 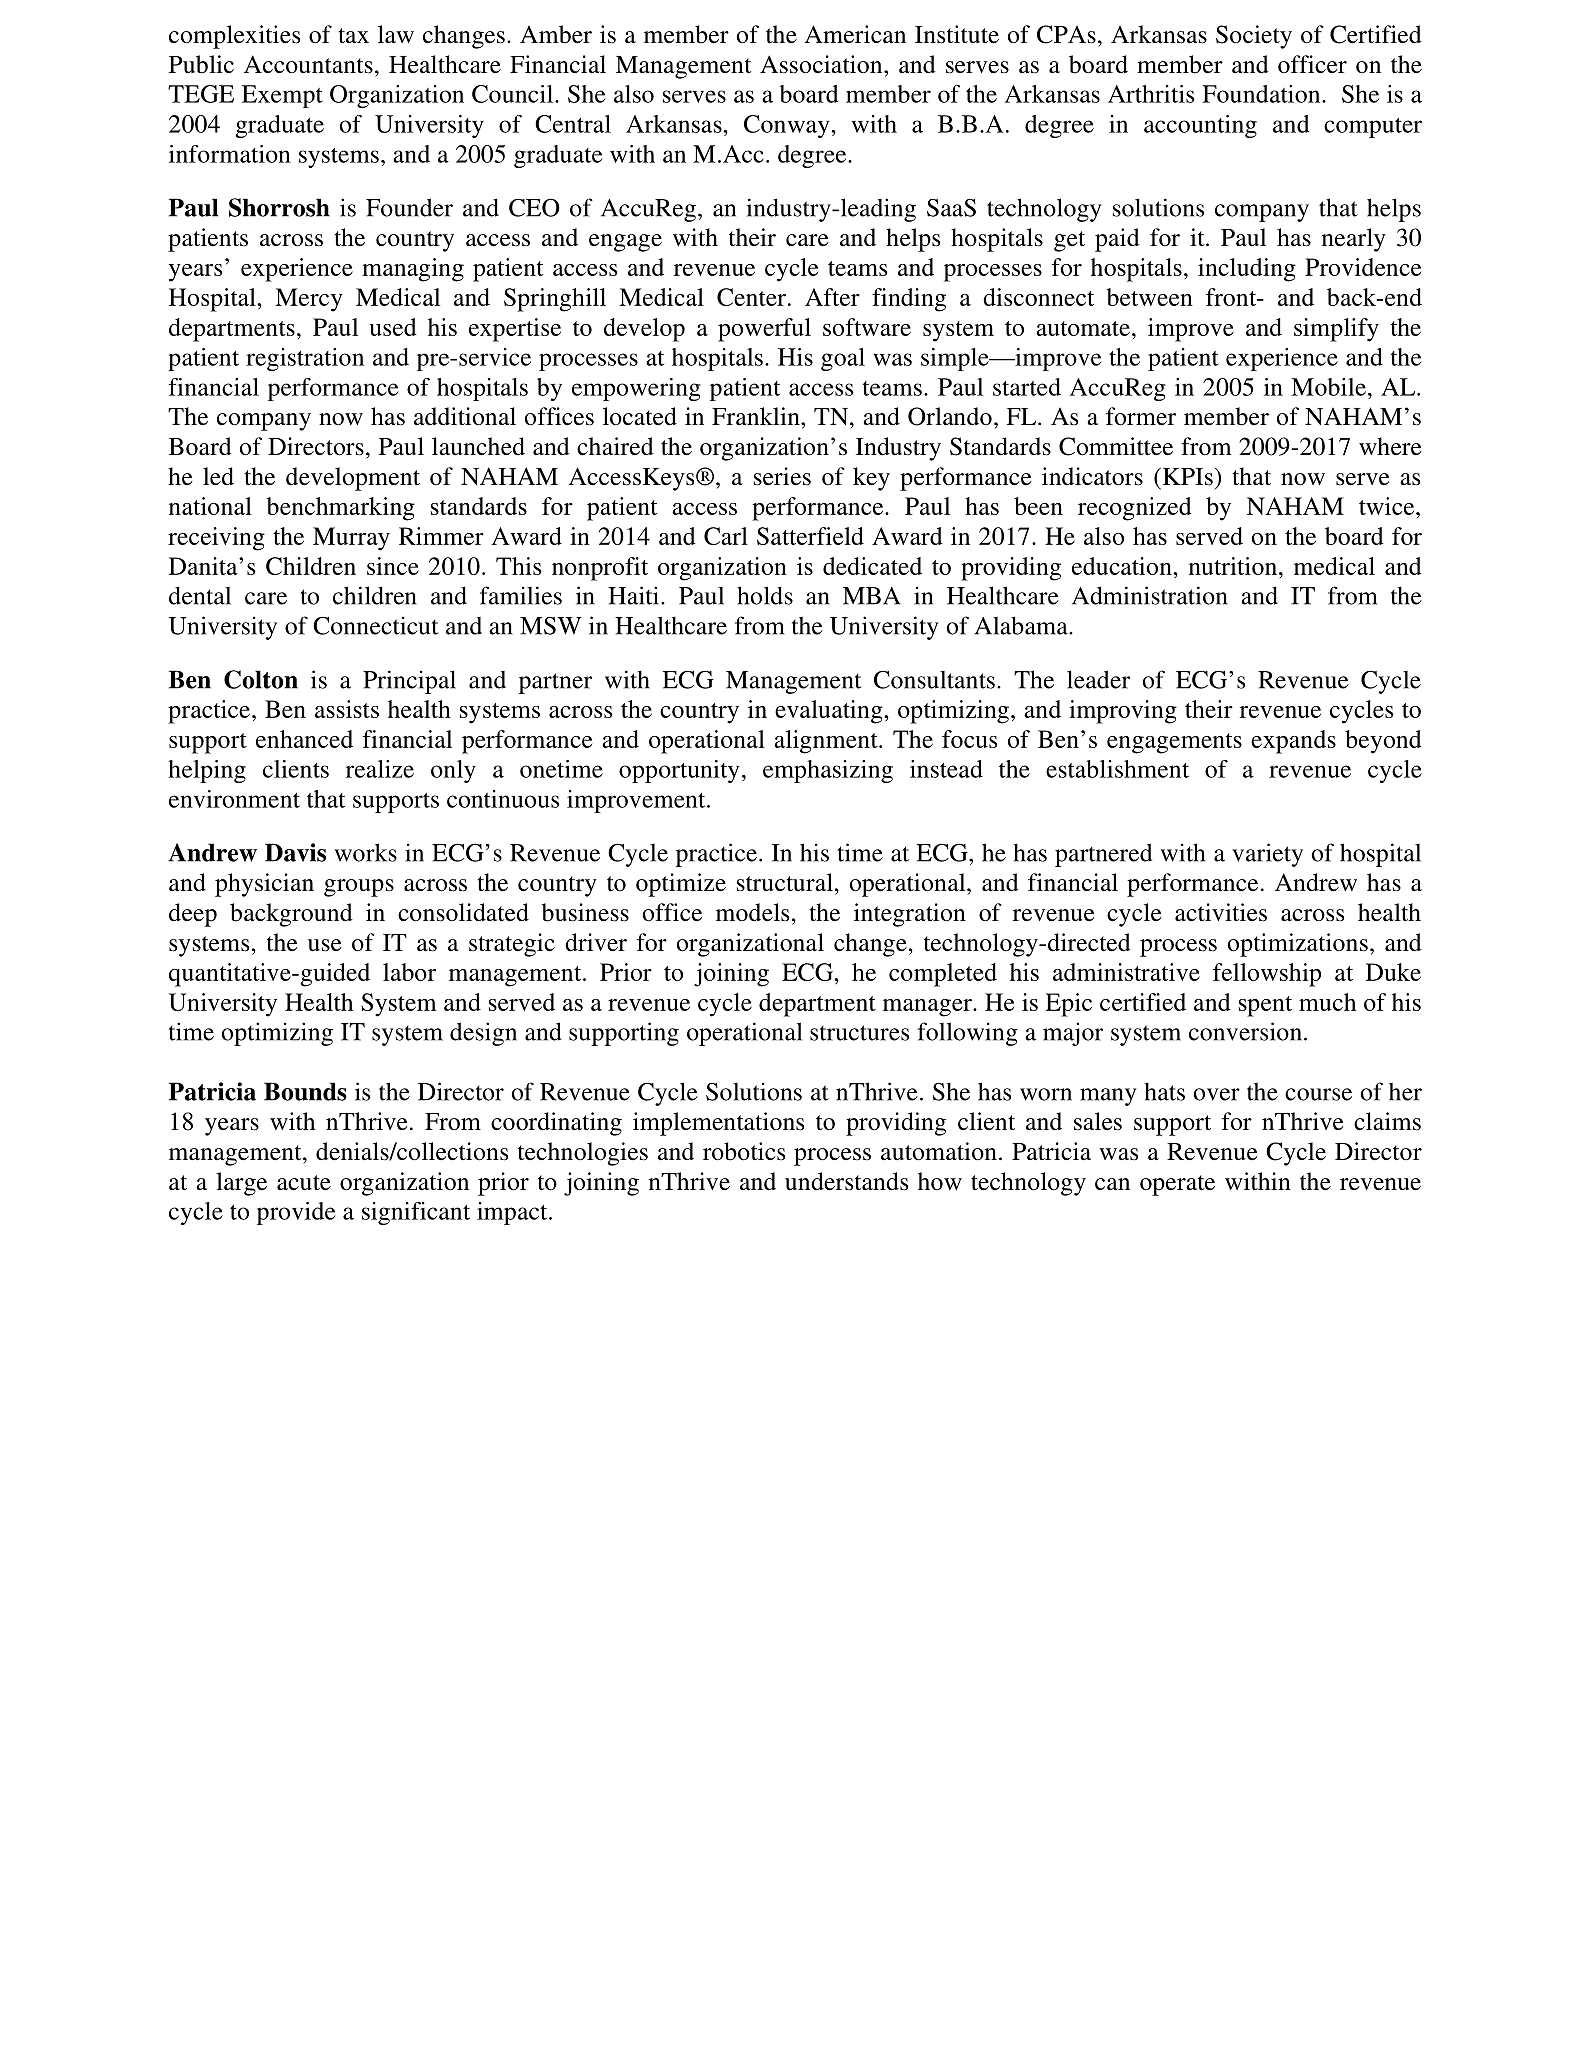 What do you see at coordinates (308, 64) in the screenshot?
I see `Accountants` at bounding box center [308, 64].
